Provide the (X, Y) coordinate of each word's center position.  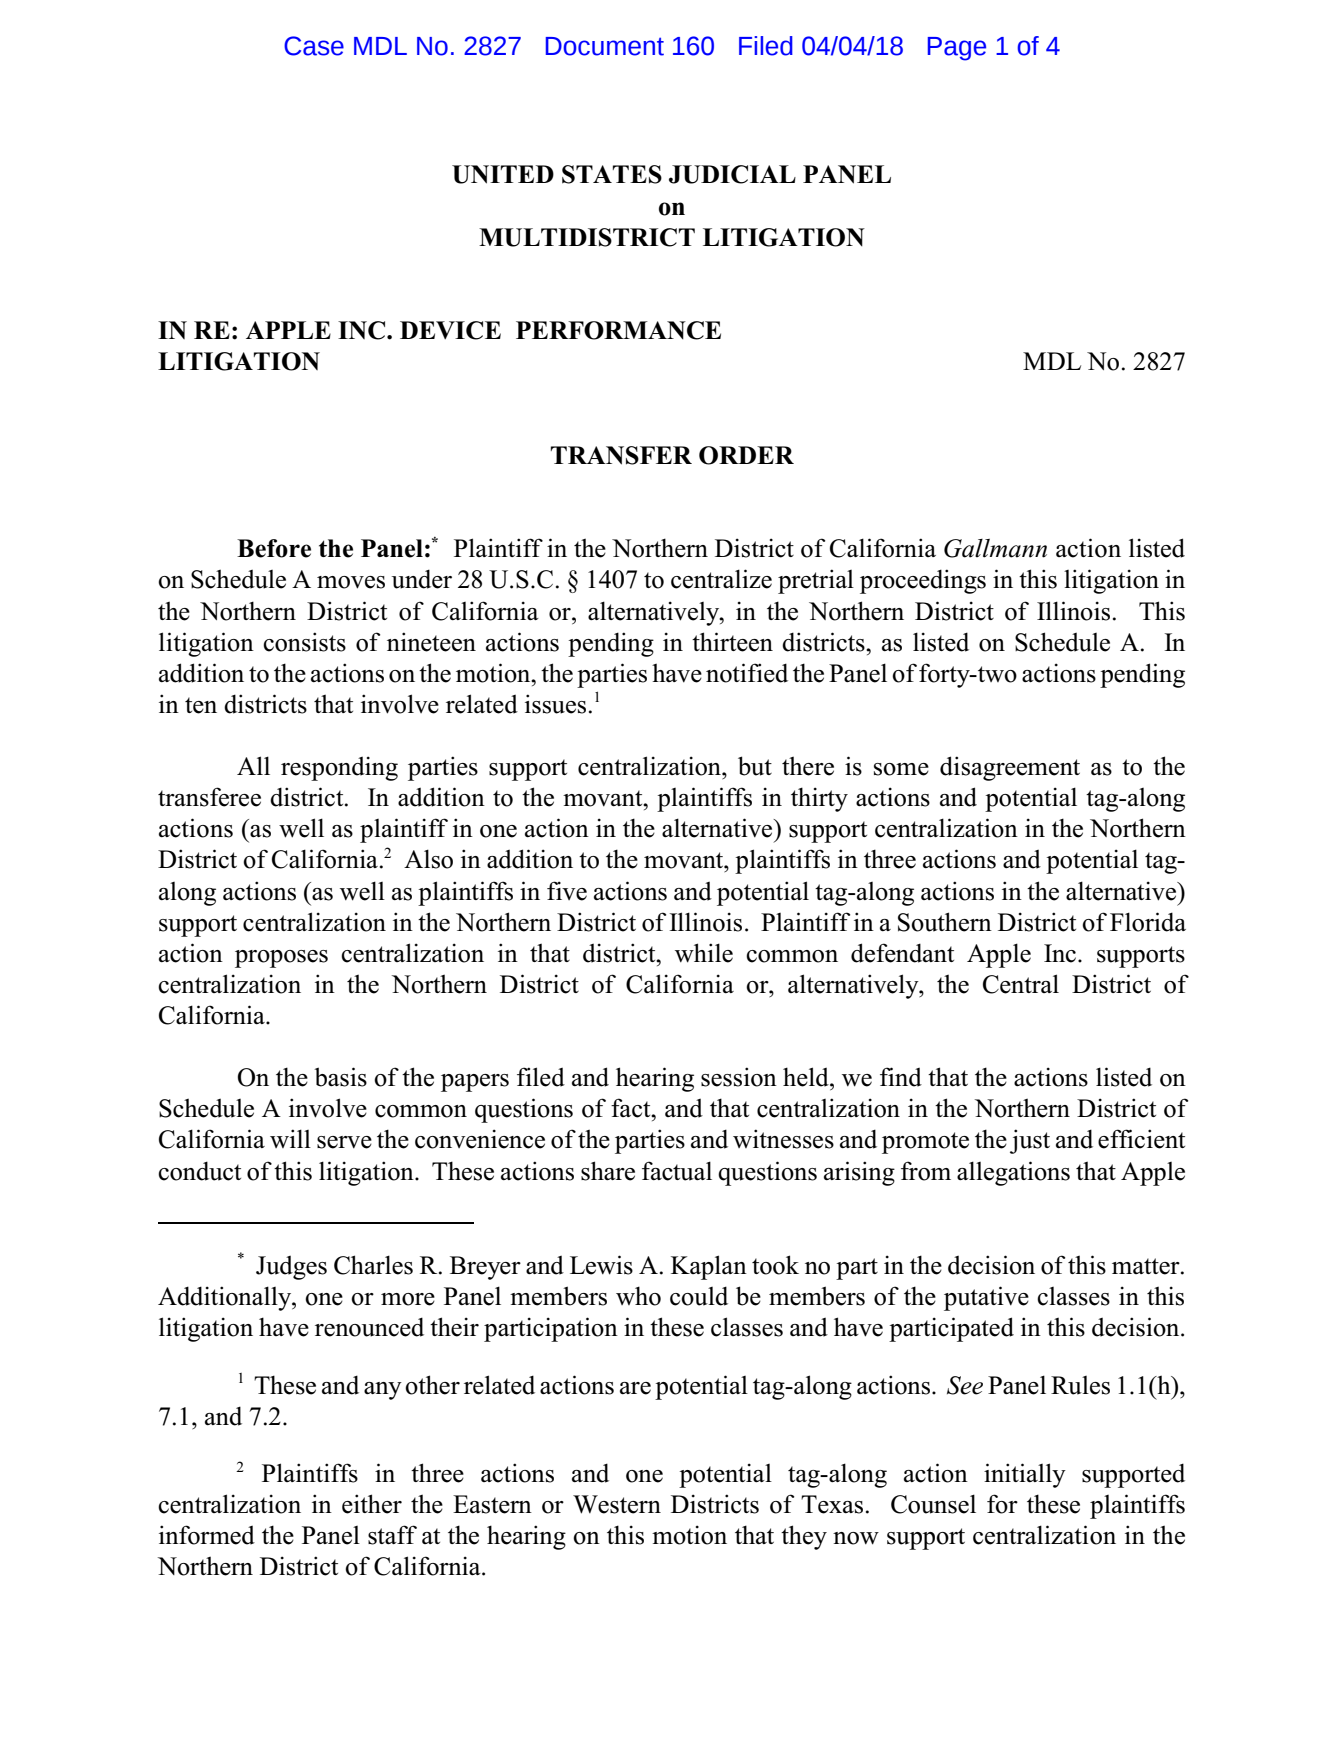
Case (314, 46)
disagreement (1010, 768)
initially (1025, 1475)
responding (339, 768)
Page (957, 49)
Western (617, 1504)
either (372, 1504)
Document (605, 46)
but (755, 766)
